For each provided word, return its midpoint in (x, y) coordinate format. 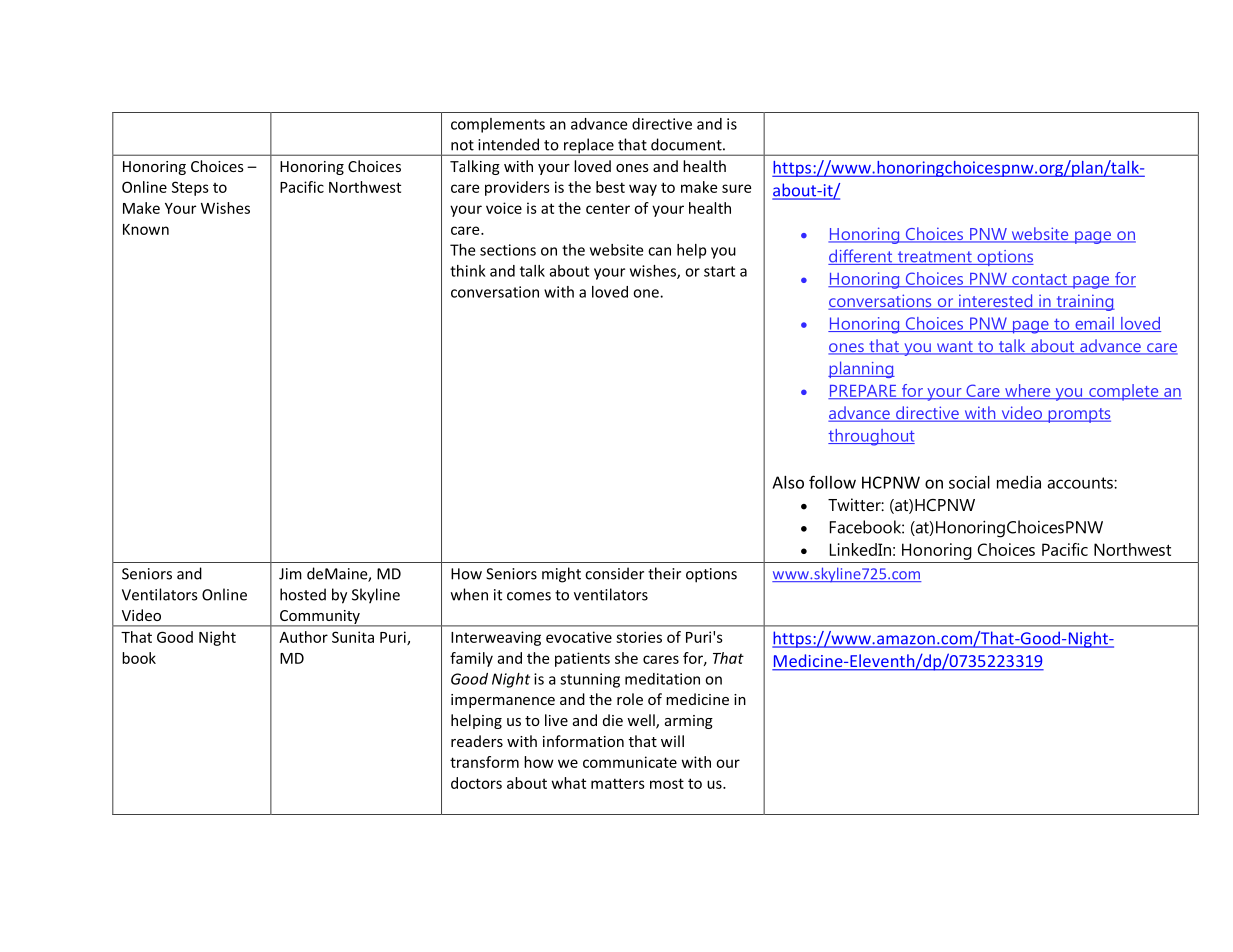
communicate (630, 762)
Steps (190, 188)
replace (589, 147)
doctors (476, 783)
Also (788, 482)
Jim (290, 574)
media (1019, 482)
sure (736, 188)
